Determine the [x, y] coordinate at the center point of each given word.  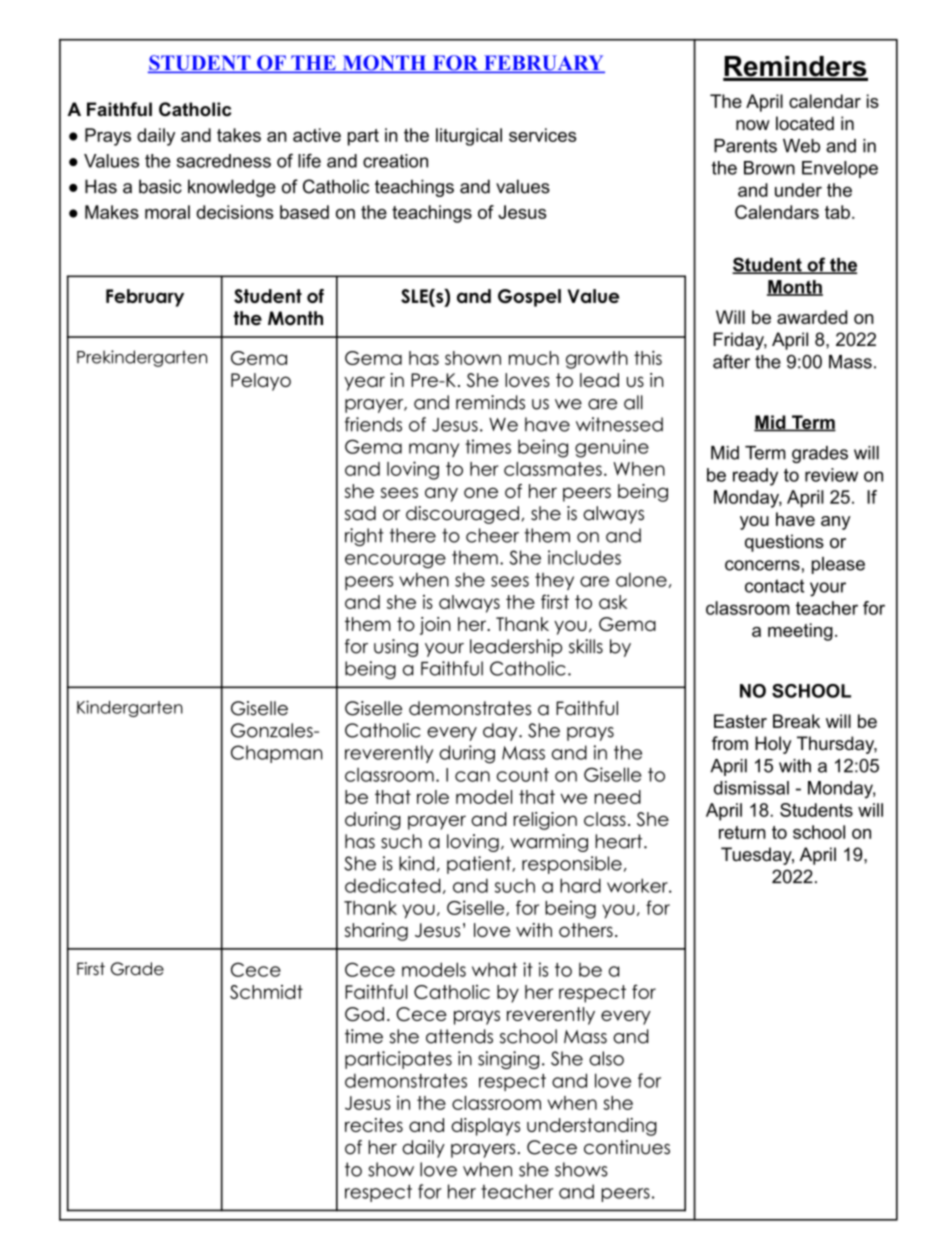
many [434, 450]
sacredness [224, 161]
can [472, 776]
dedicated [393, 885]
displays [485, 1127]
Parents [745, 146]
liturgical [469, 137]
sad [360, 513]
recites [374, 1125]
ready [755, 477]
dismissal [751, 788]
